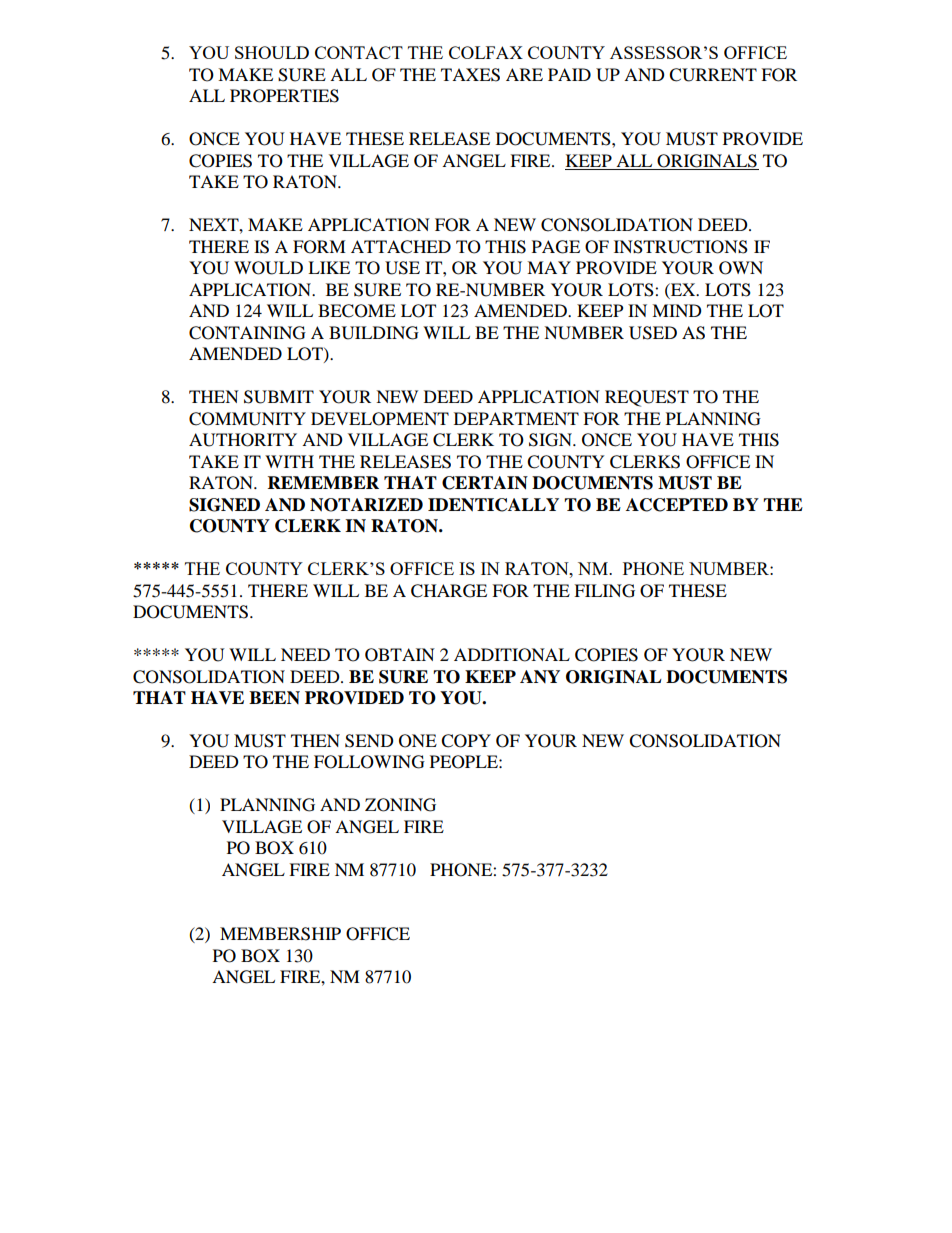 Image resolution: width=952 pixels, height=1233 pixels. Describe the element at coordinates (284, 96) in the screenshot. I see `PROPERTIES` at that location.
